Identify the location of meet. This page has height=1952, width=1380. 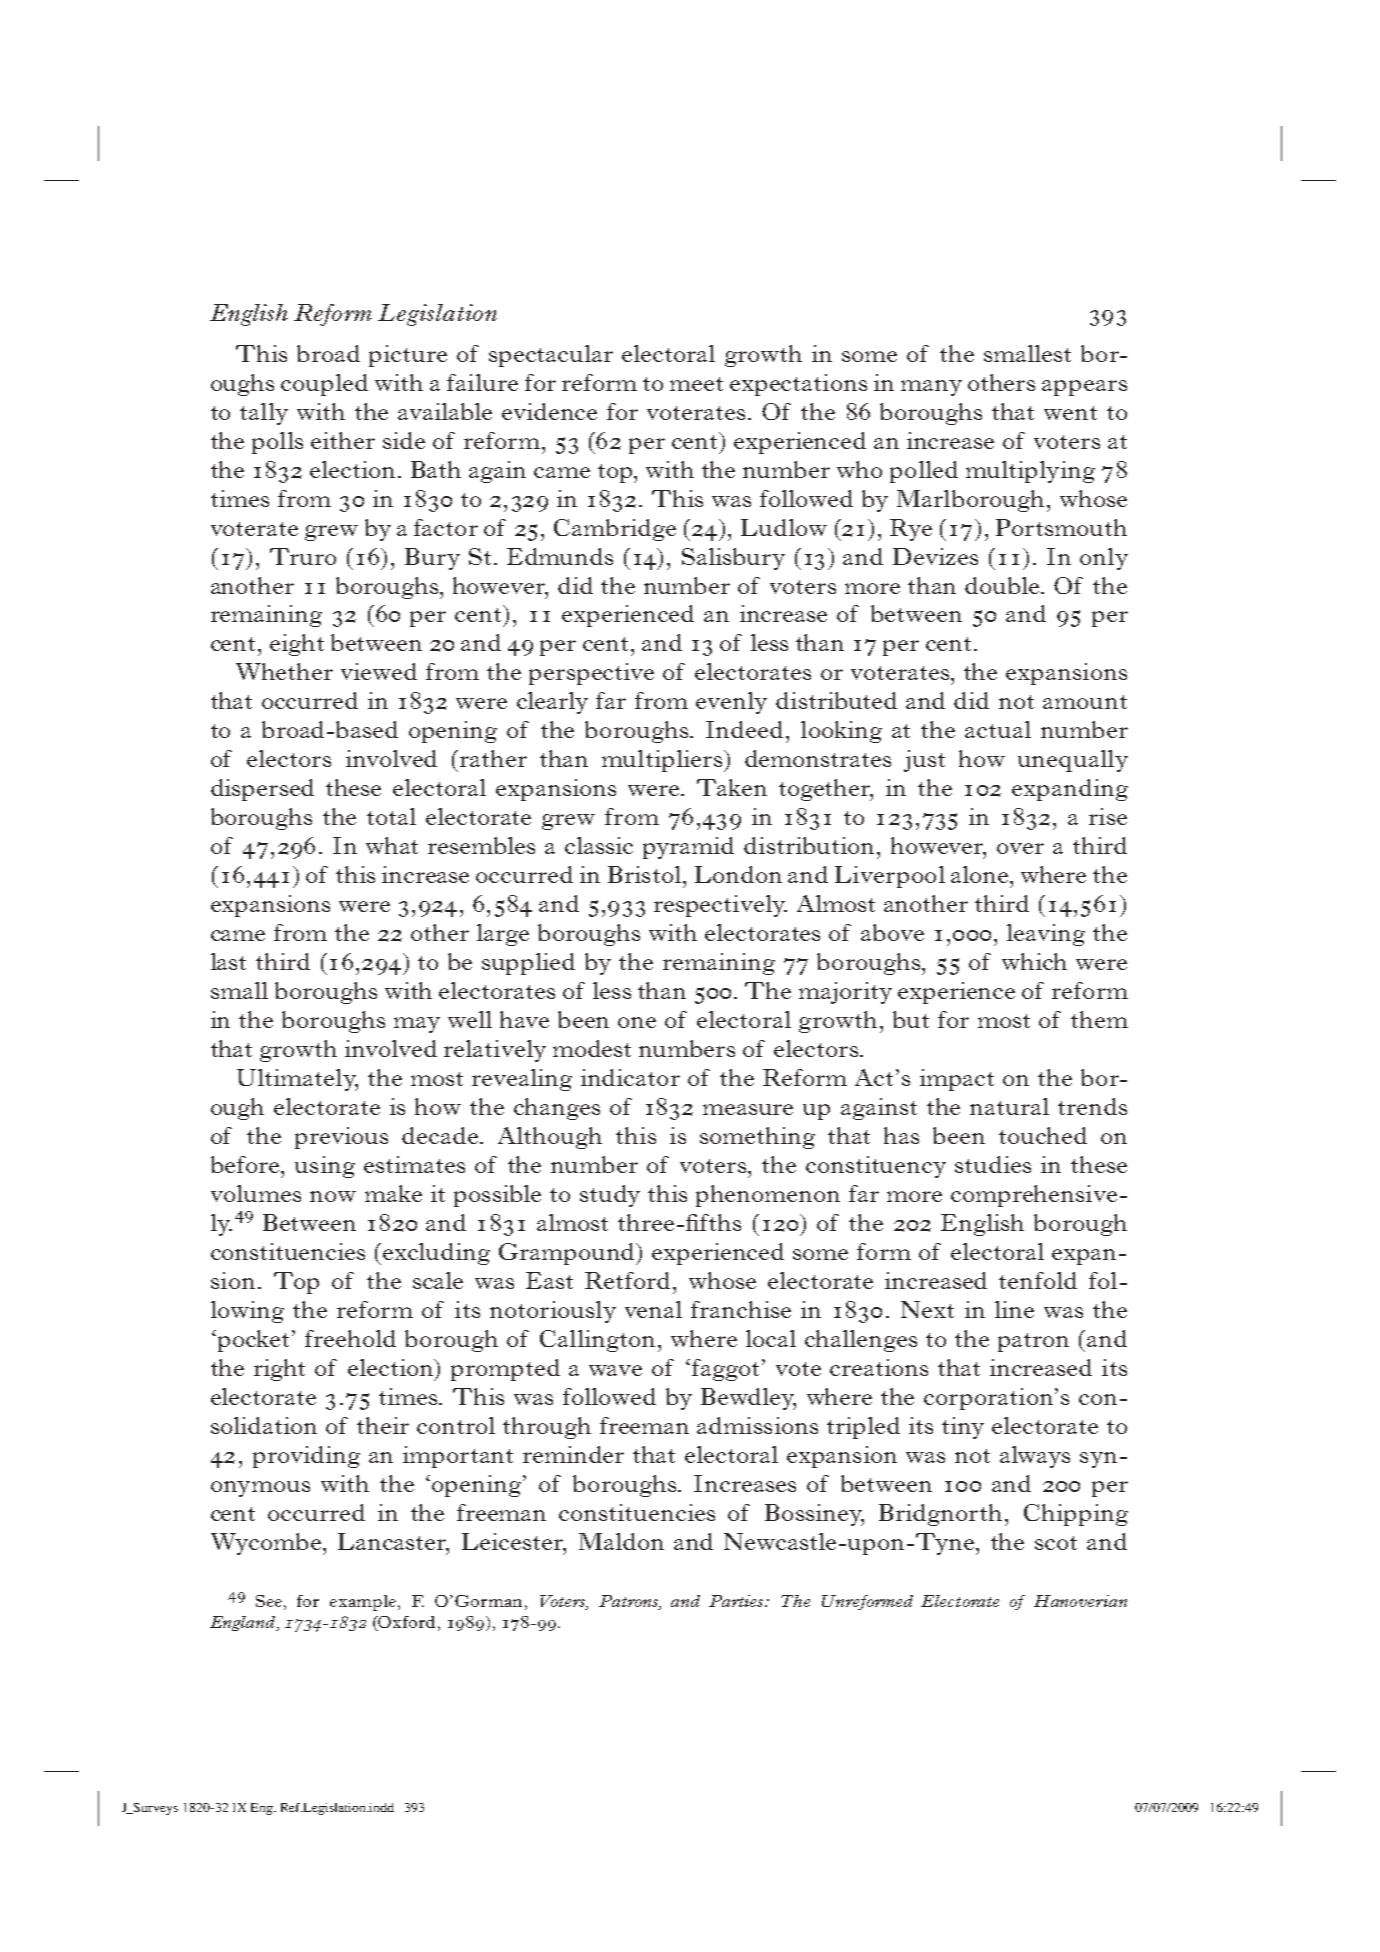
(696, 384).
